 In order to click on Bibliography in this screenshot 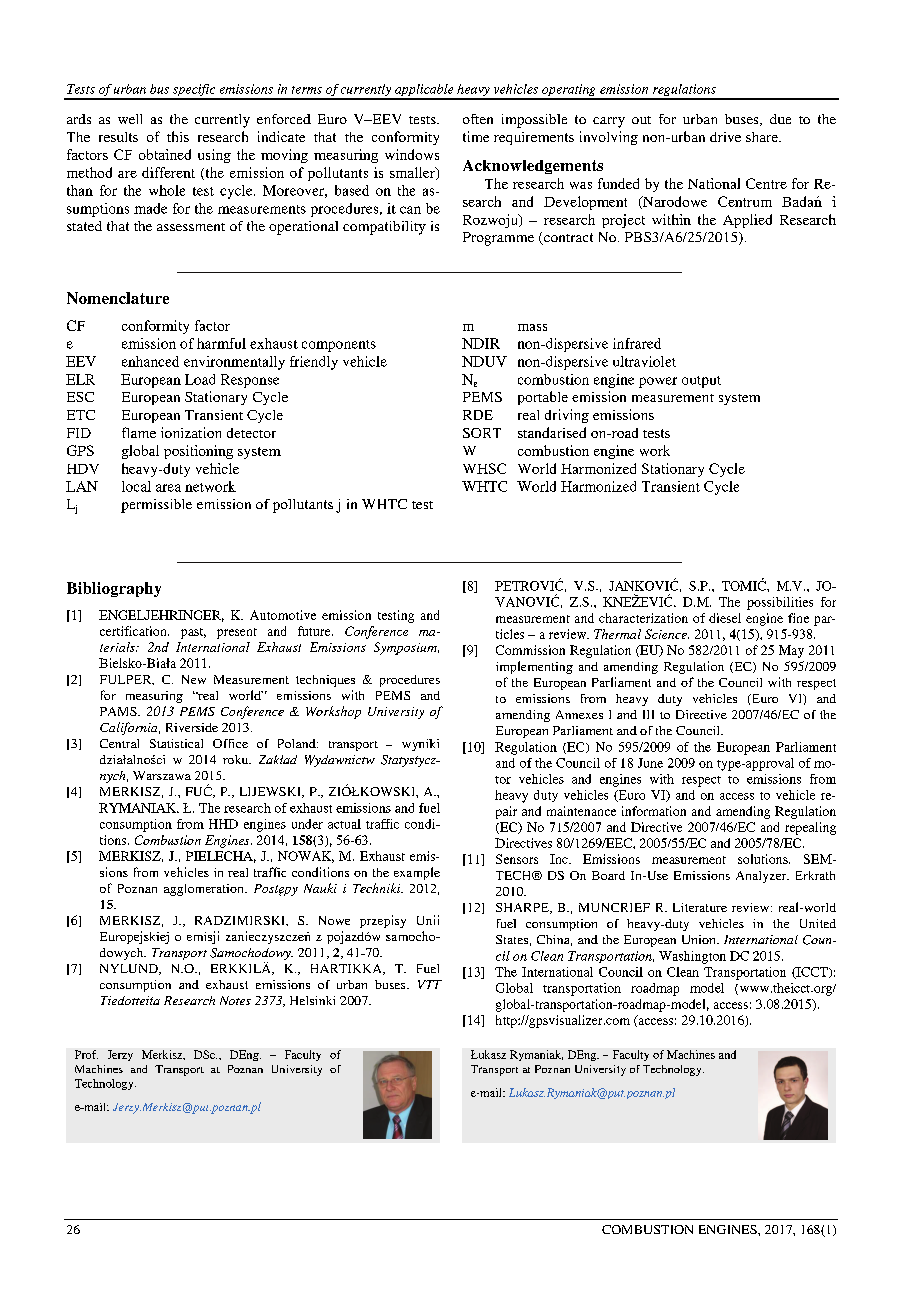, I will do `click(114, 589)`.
